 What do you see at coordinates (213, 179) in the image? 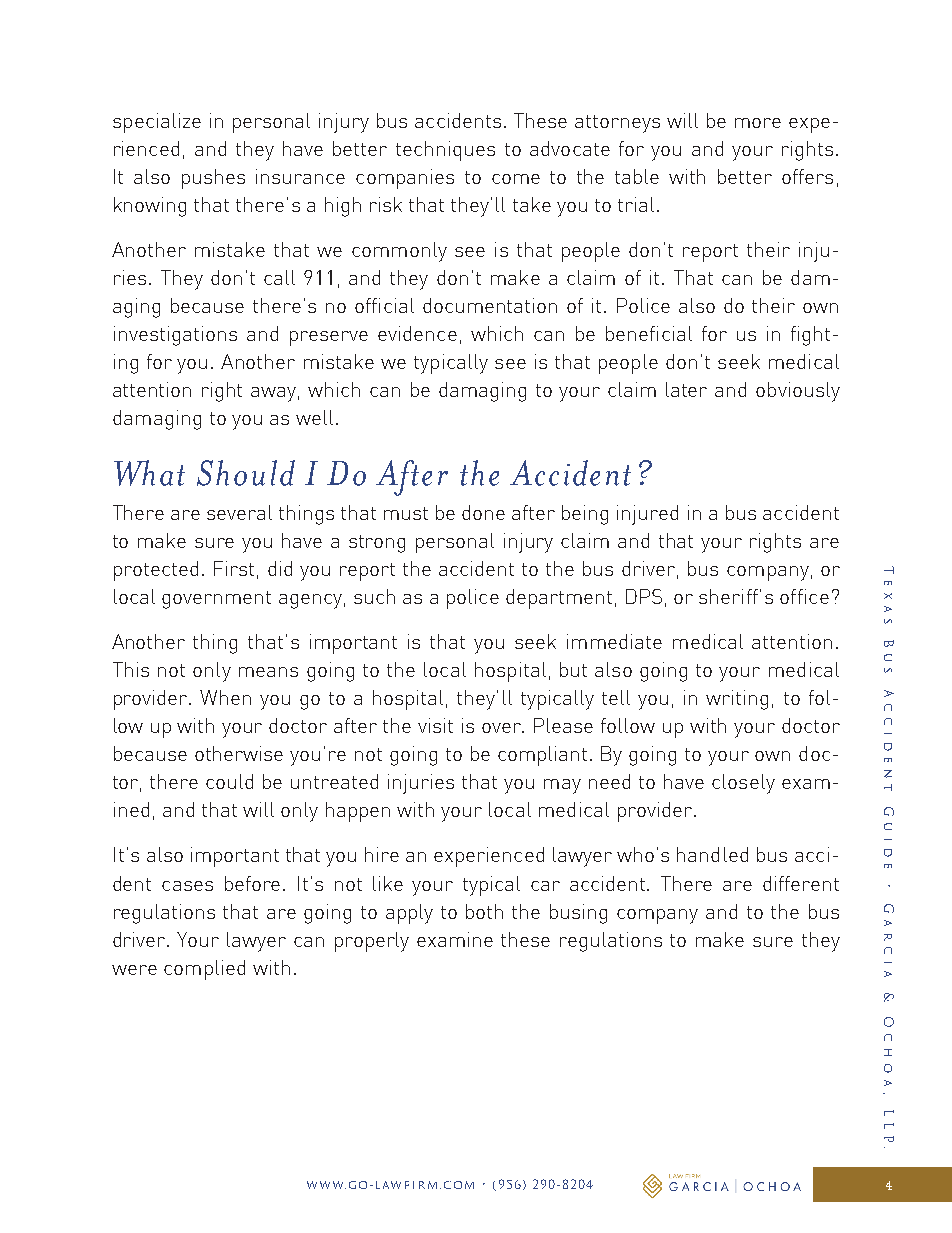
I see `pushes` at bounding box center [213, 179].
